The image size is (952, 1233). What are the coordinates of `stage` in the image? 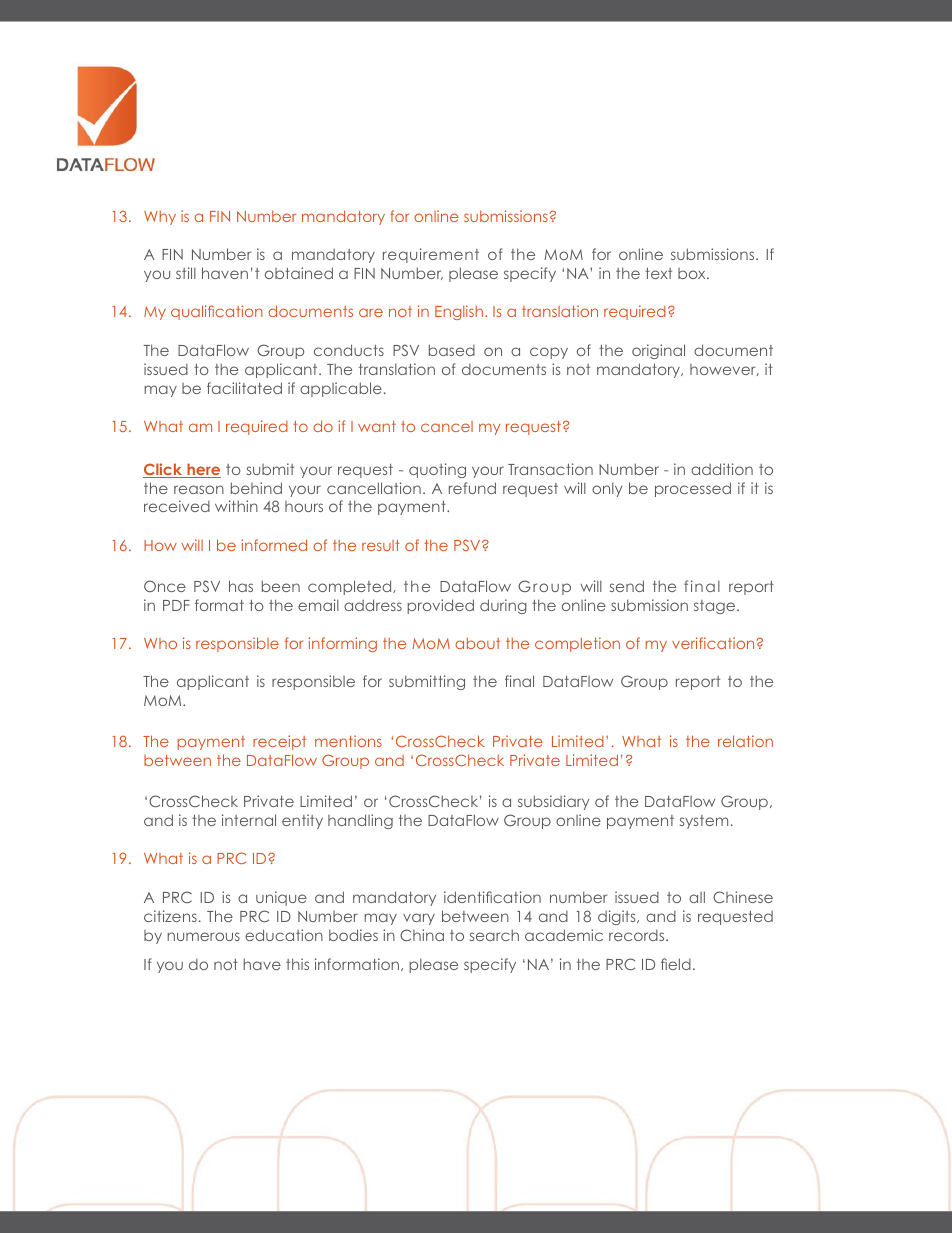 It's located at (716, 607).
